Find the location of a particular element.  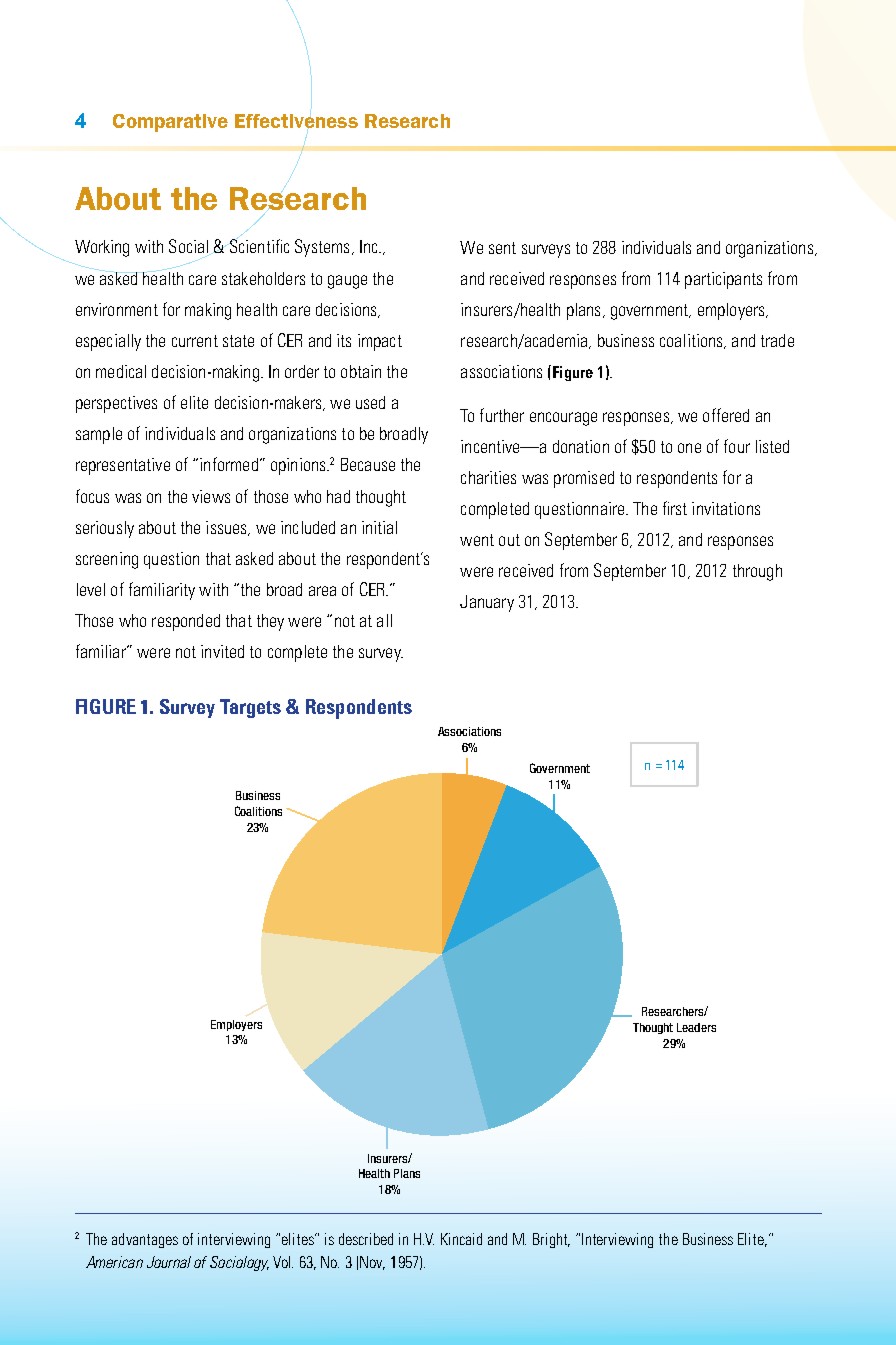

current is located at coordinates (195, 341).
